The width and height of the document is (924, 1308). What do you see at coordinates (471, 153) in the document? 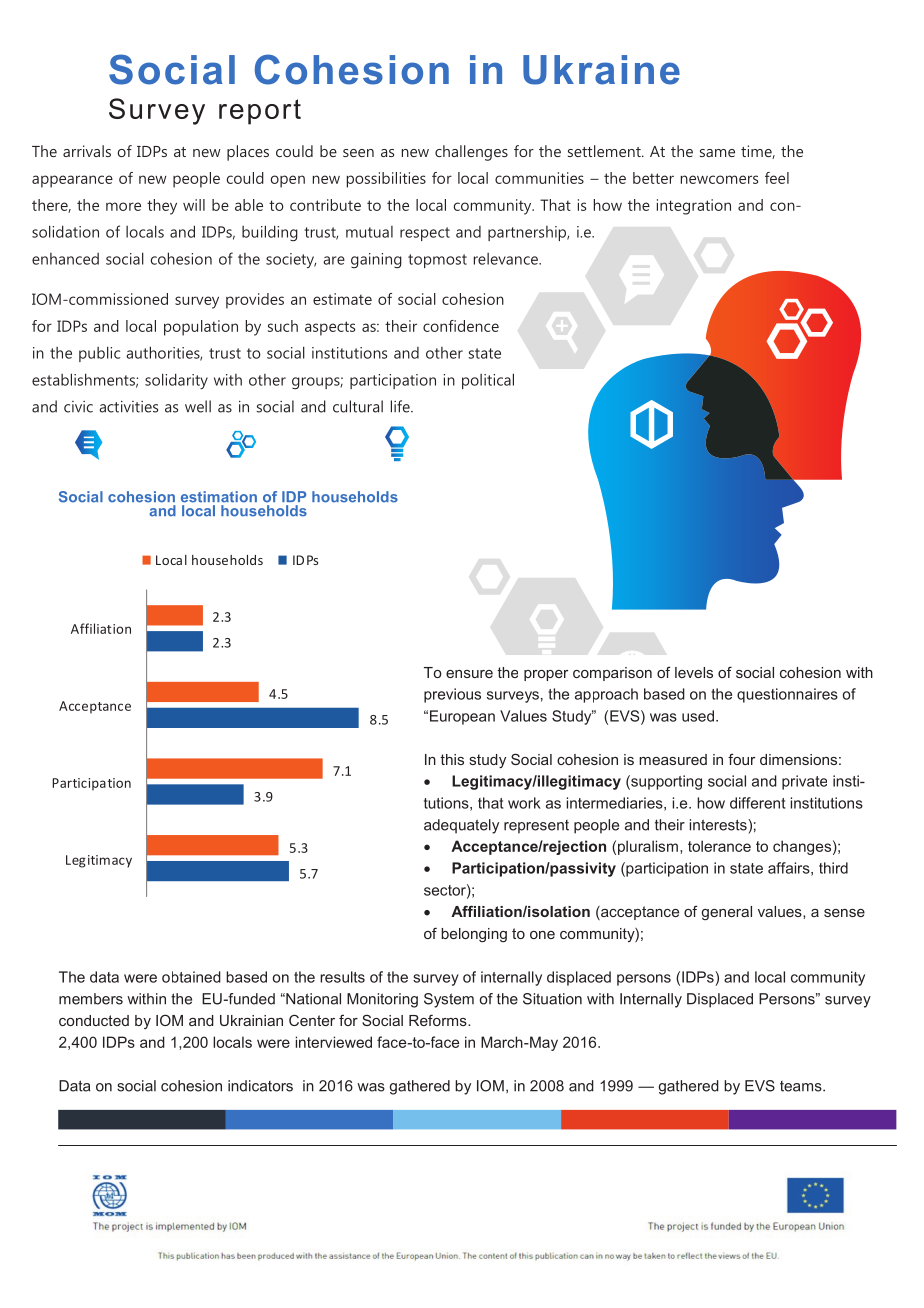
I see `challenges` at bounding box center [471, 153].
